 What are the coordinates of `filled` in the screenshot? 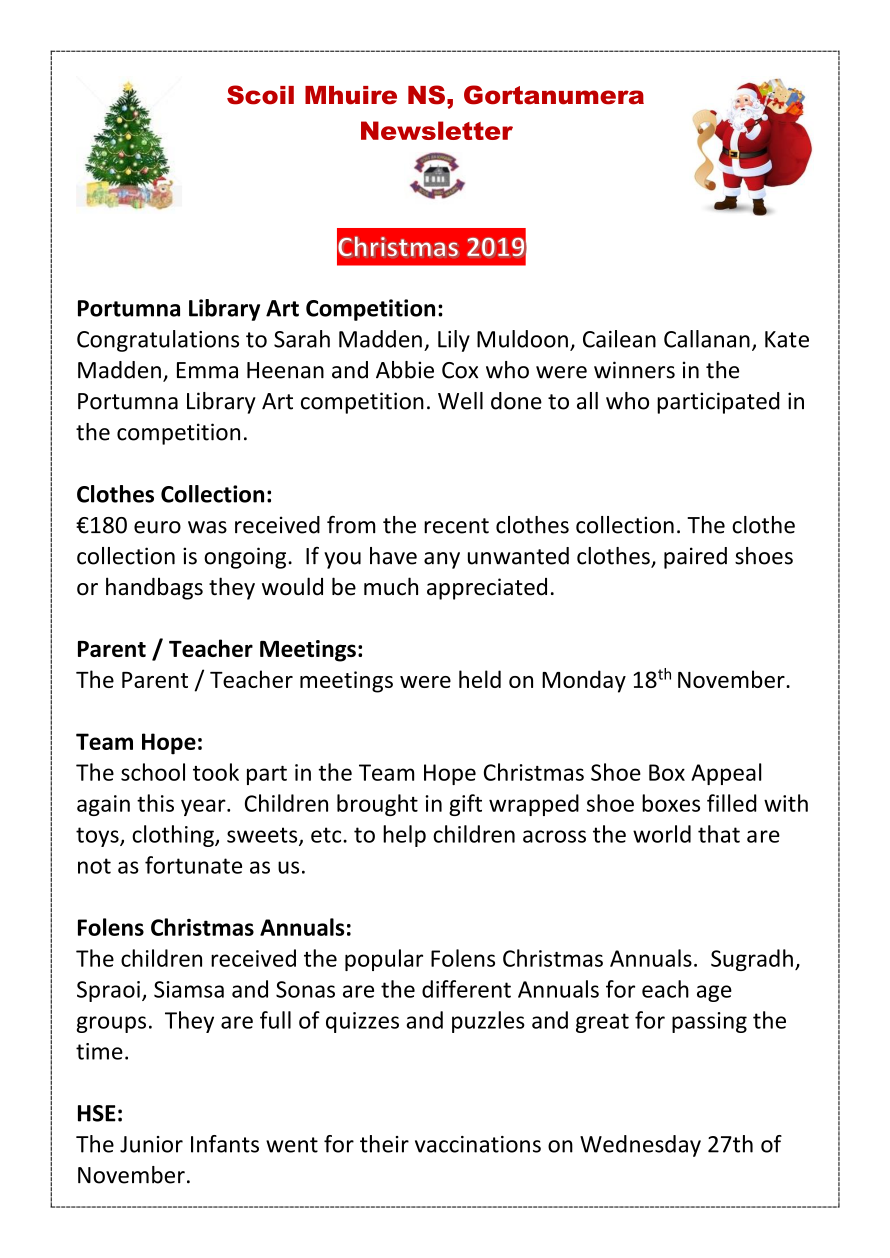 It's located at (732, 803).
